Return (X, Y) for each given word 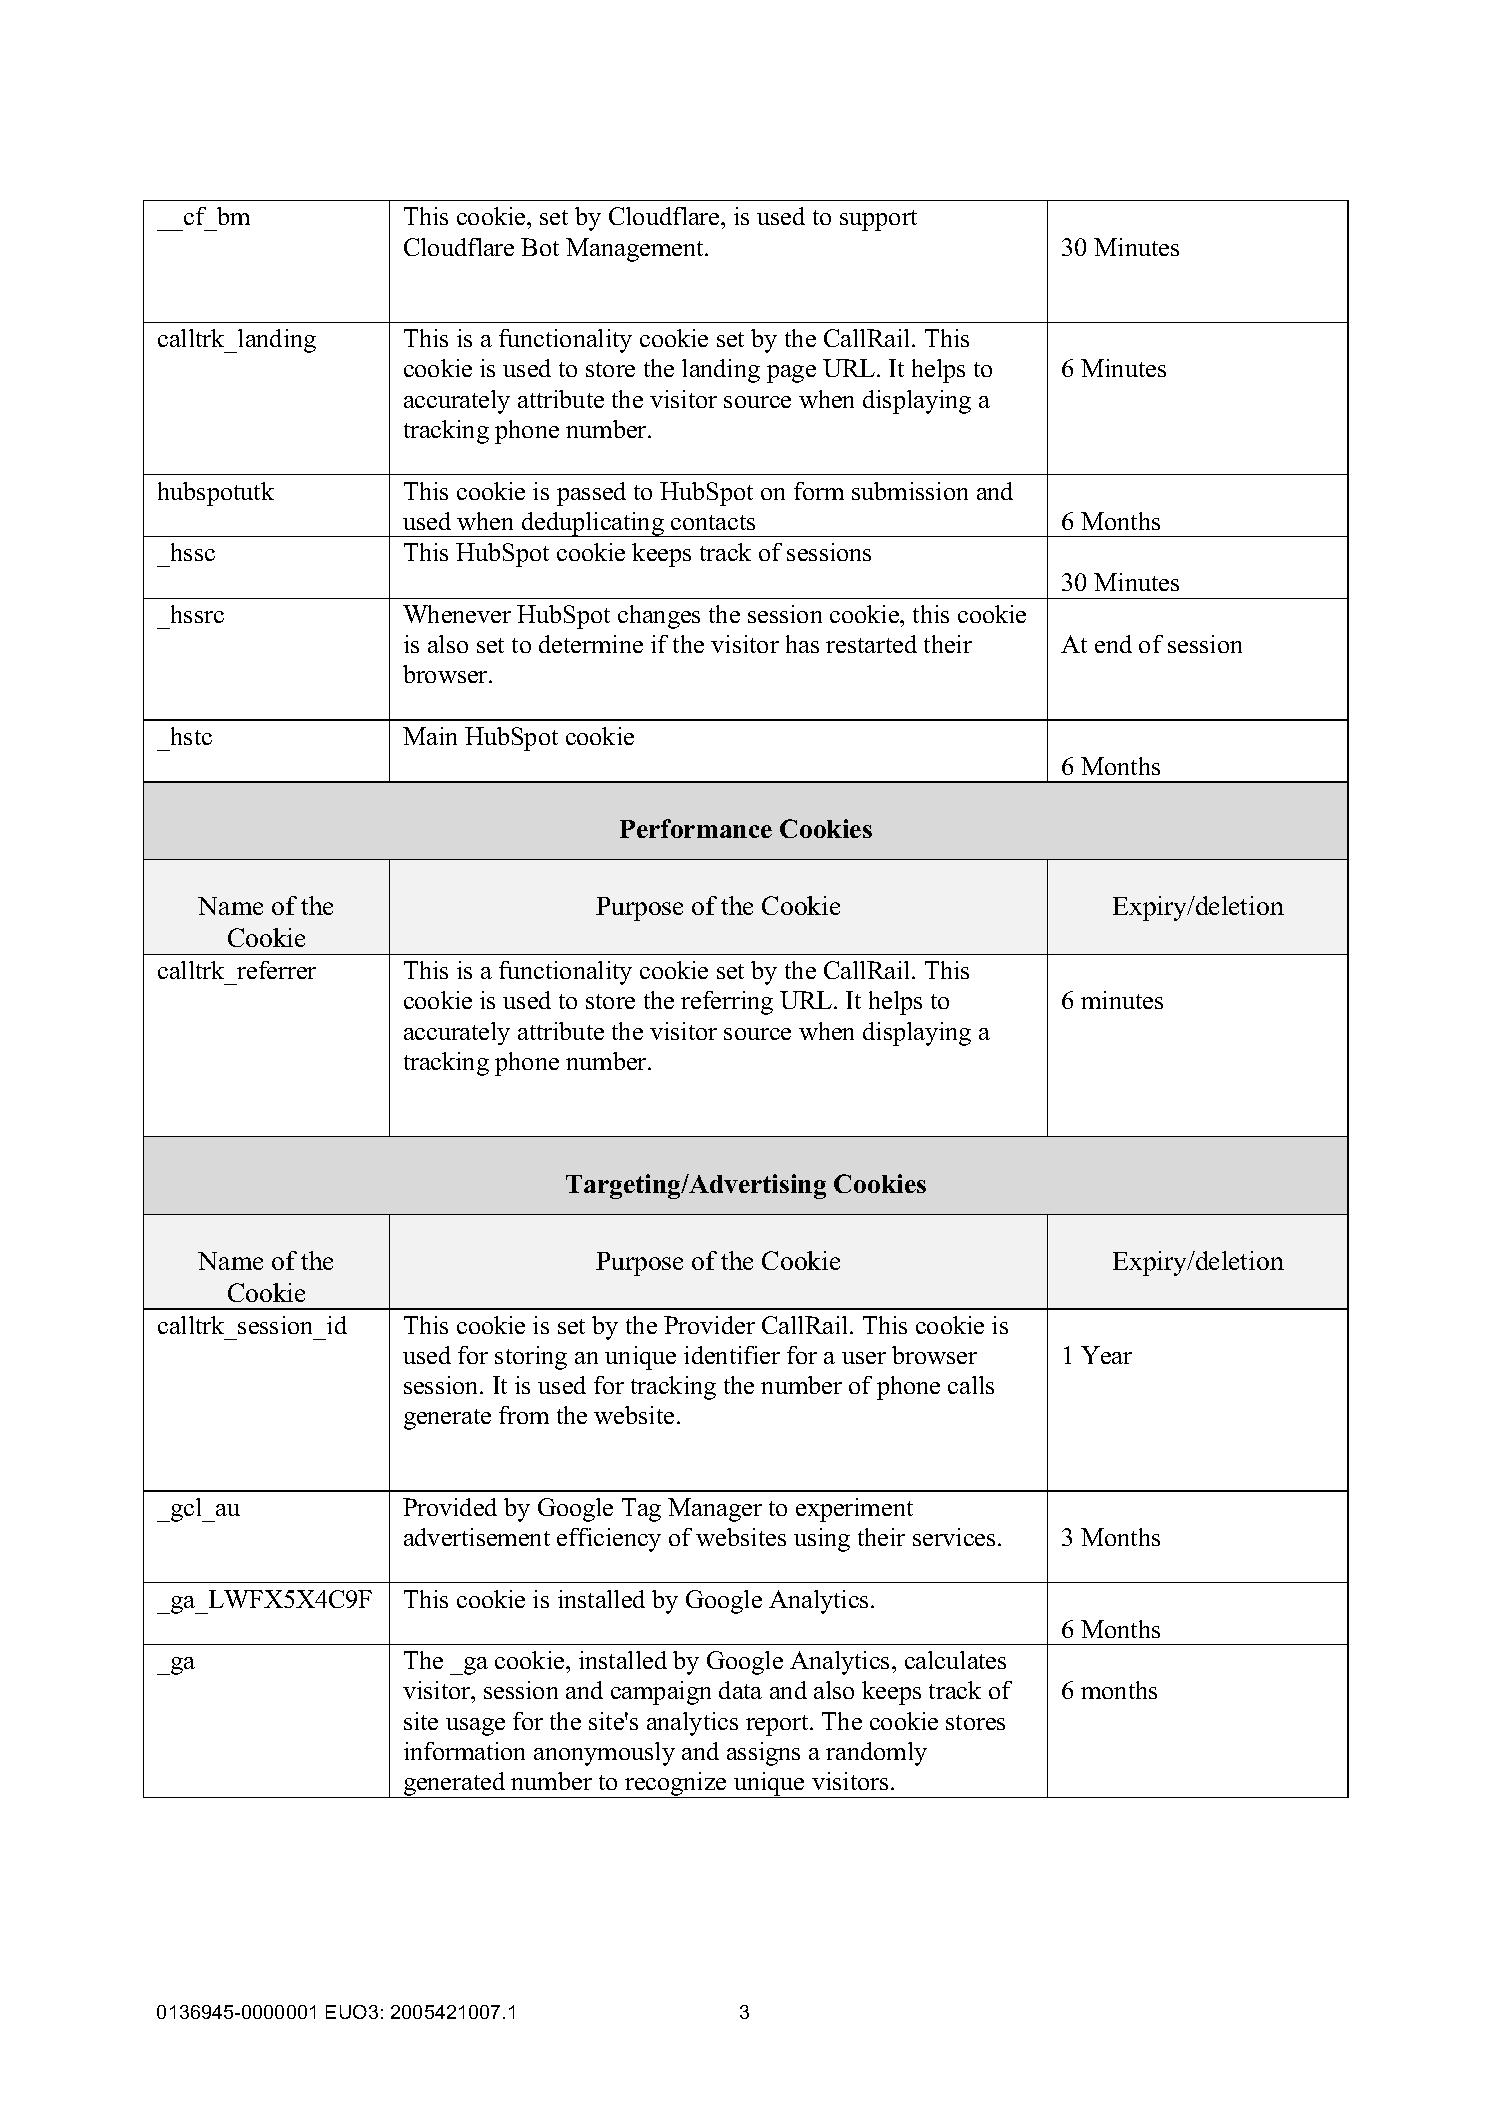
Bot (540, 247)
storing (531, 1358)
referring (727, 1003)
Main (430, 736)
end (1113, 644)
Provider (709, 1325)
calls (971, 1385)
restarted (871, 644)
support (878, 220)
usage (475, 1727)
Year (1106, 1355)
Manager (715, 1510)
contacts (713, 522)
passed (591, 494)
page (791, 374)
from (524, 1415)
